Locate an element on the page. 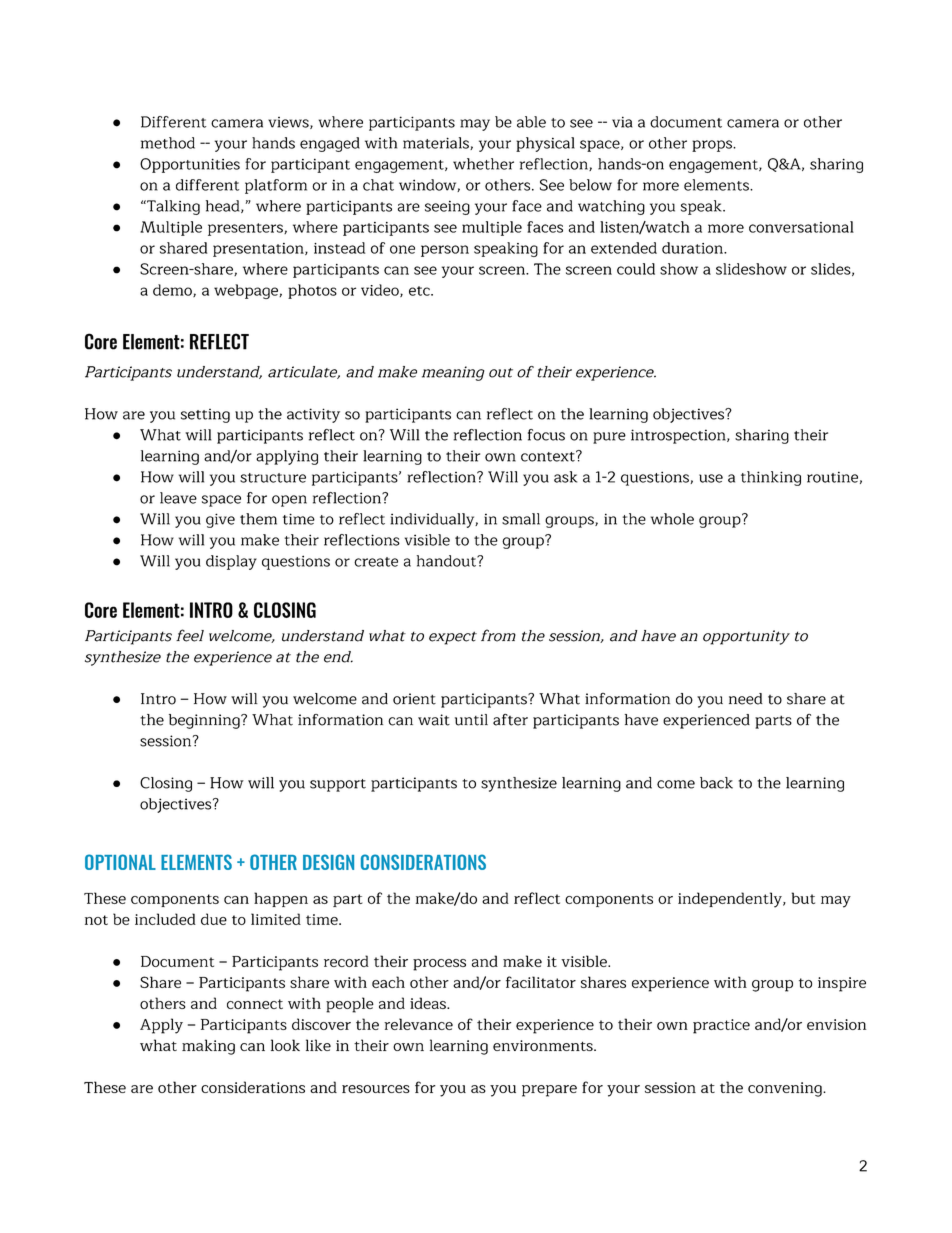 This document has width=952, height=1233. until is located at coordinates (471, 720).
